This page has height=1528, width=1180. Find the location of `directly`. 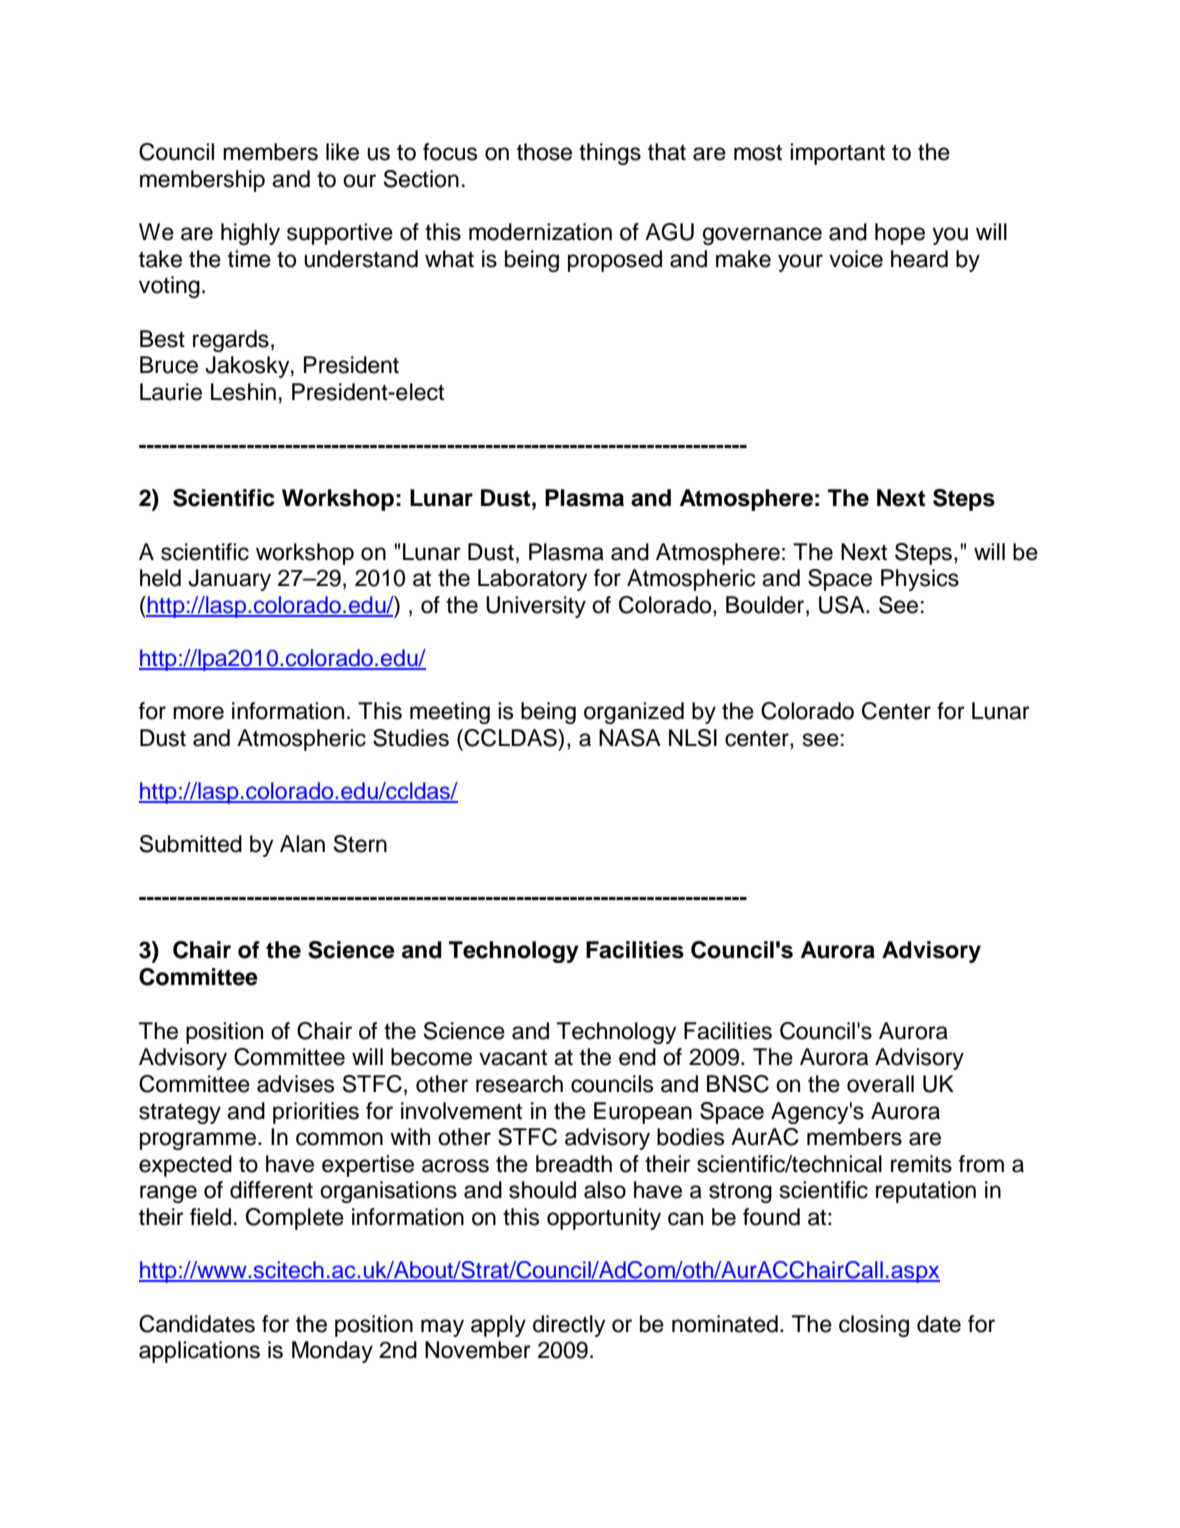

directly is located at coordinates (569, 1326).
